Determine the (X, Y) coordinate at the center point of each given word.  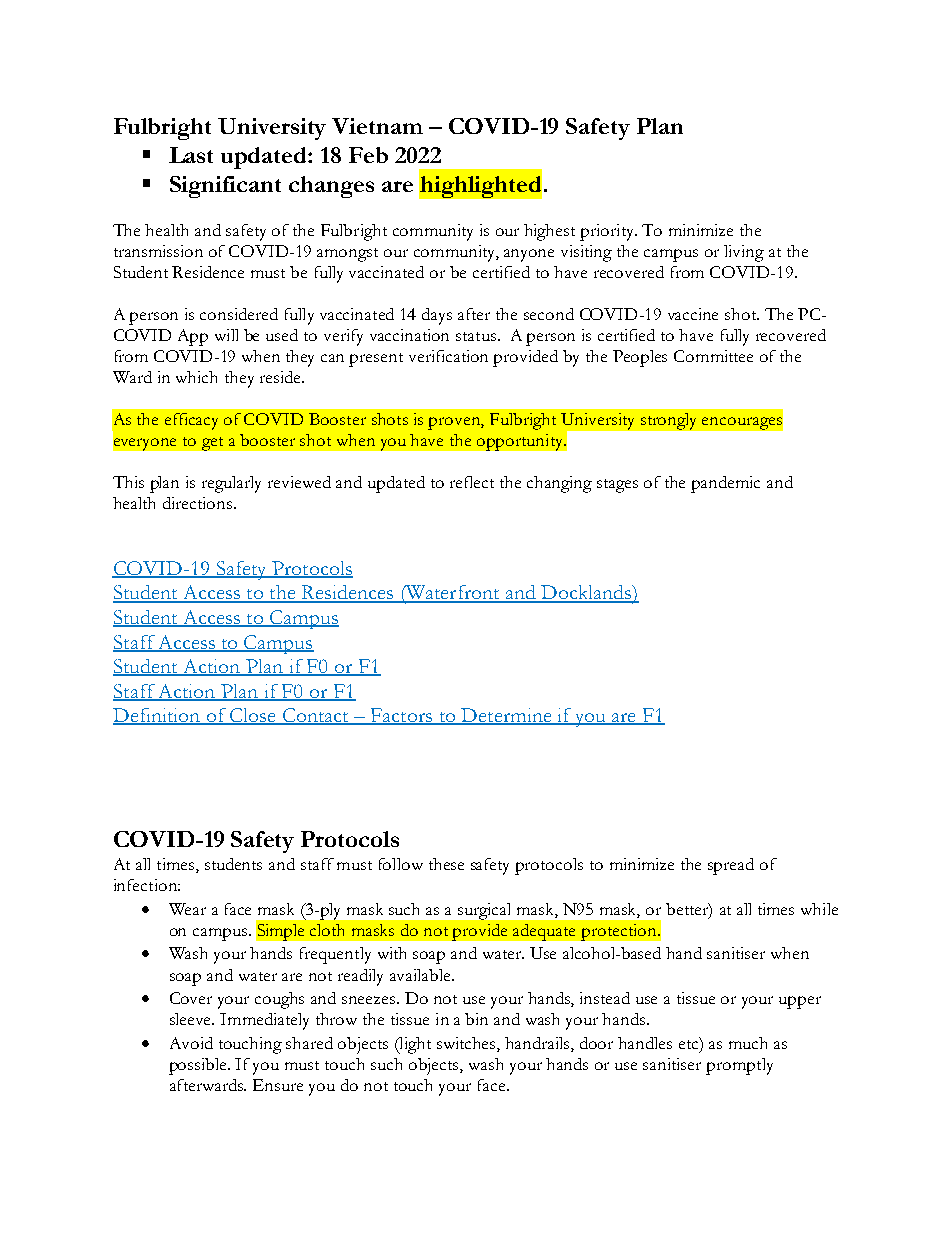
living (744, 253)
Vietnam (377, 126)
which (196, 377)
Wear (187, 909)
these (446, 864)
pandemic (725, 484)
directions (197, 503)
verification (448, 356)
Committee (713, 356)
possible (199, 1066)
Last (191, 155)
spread (731, 866)
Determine (506, 716)
